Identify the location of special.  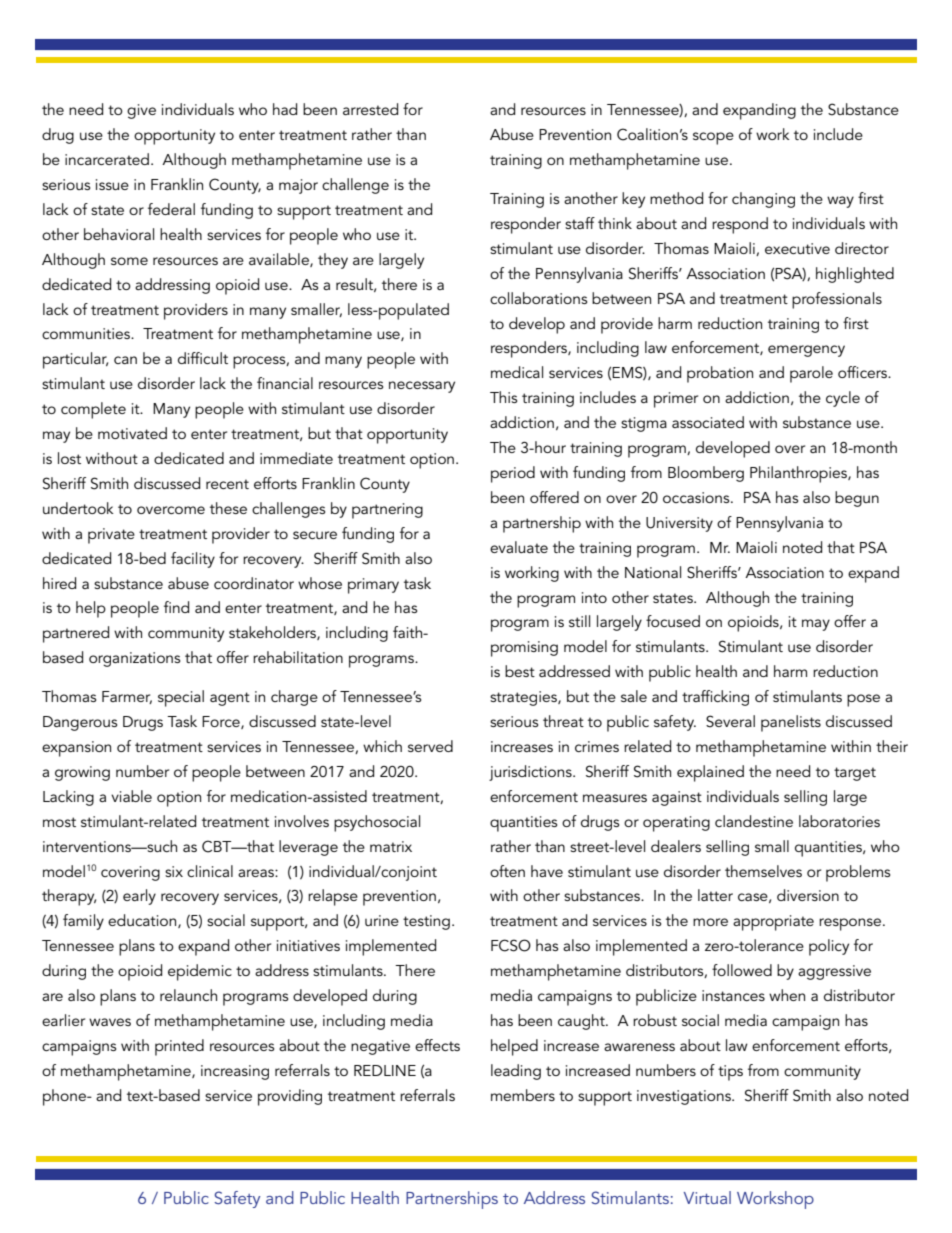
(181, 698).
